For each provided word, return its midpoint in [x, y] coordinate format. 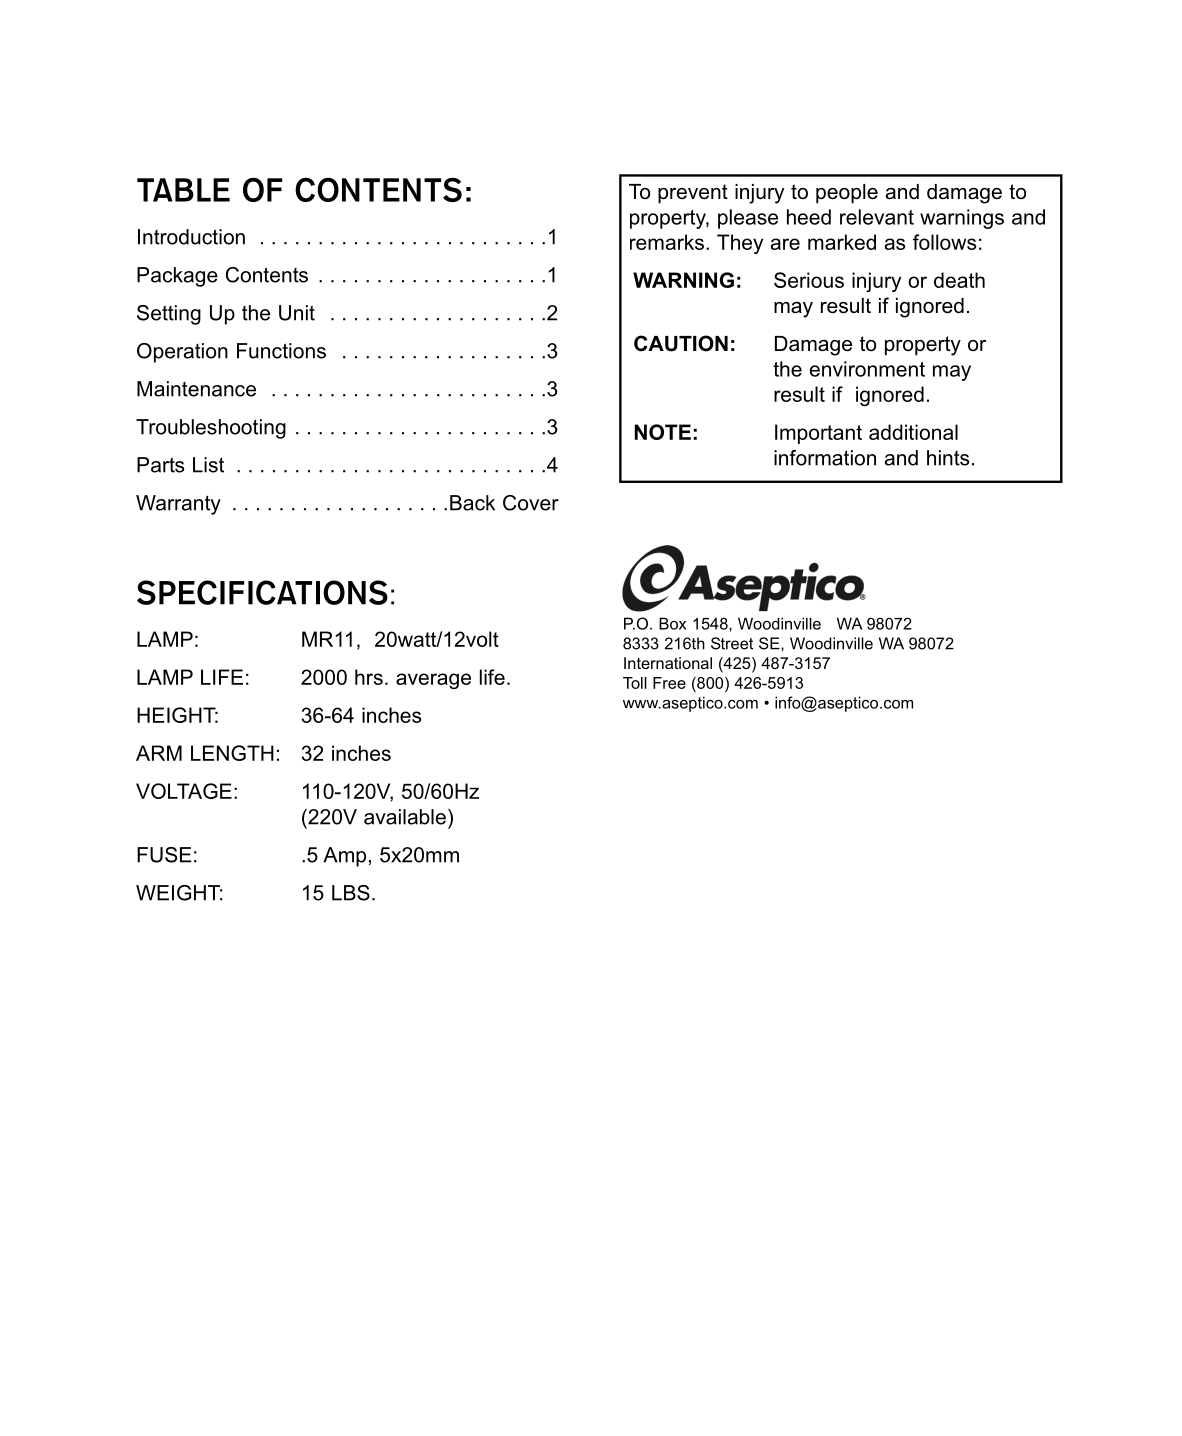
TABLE [183, 190]
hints [948, 458]
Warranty [178, 505]
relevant [877, 217]
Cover [531, 503]
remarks [667, 242]
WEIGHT [179, 893]
